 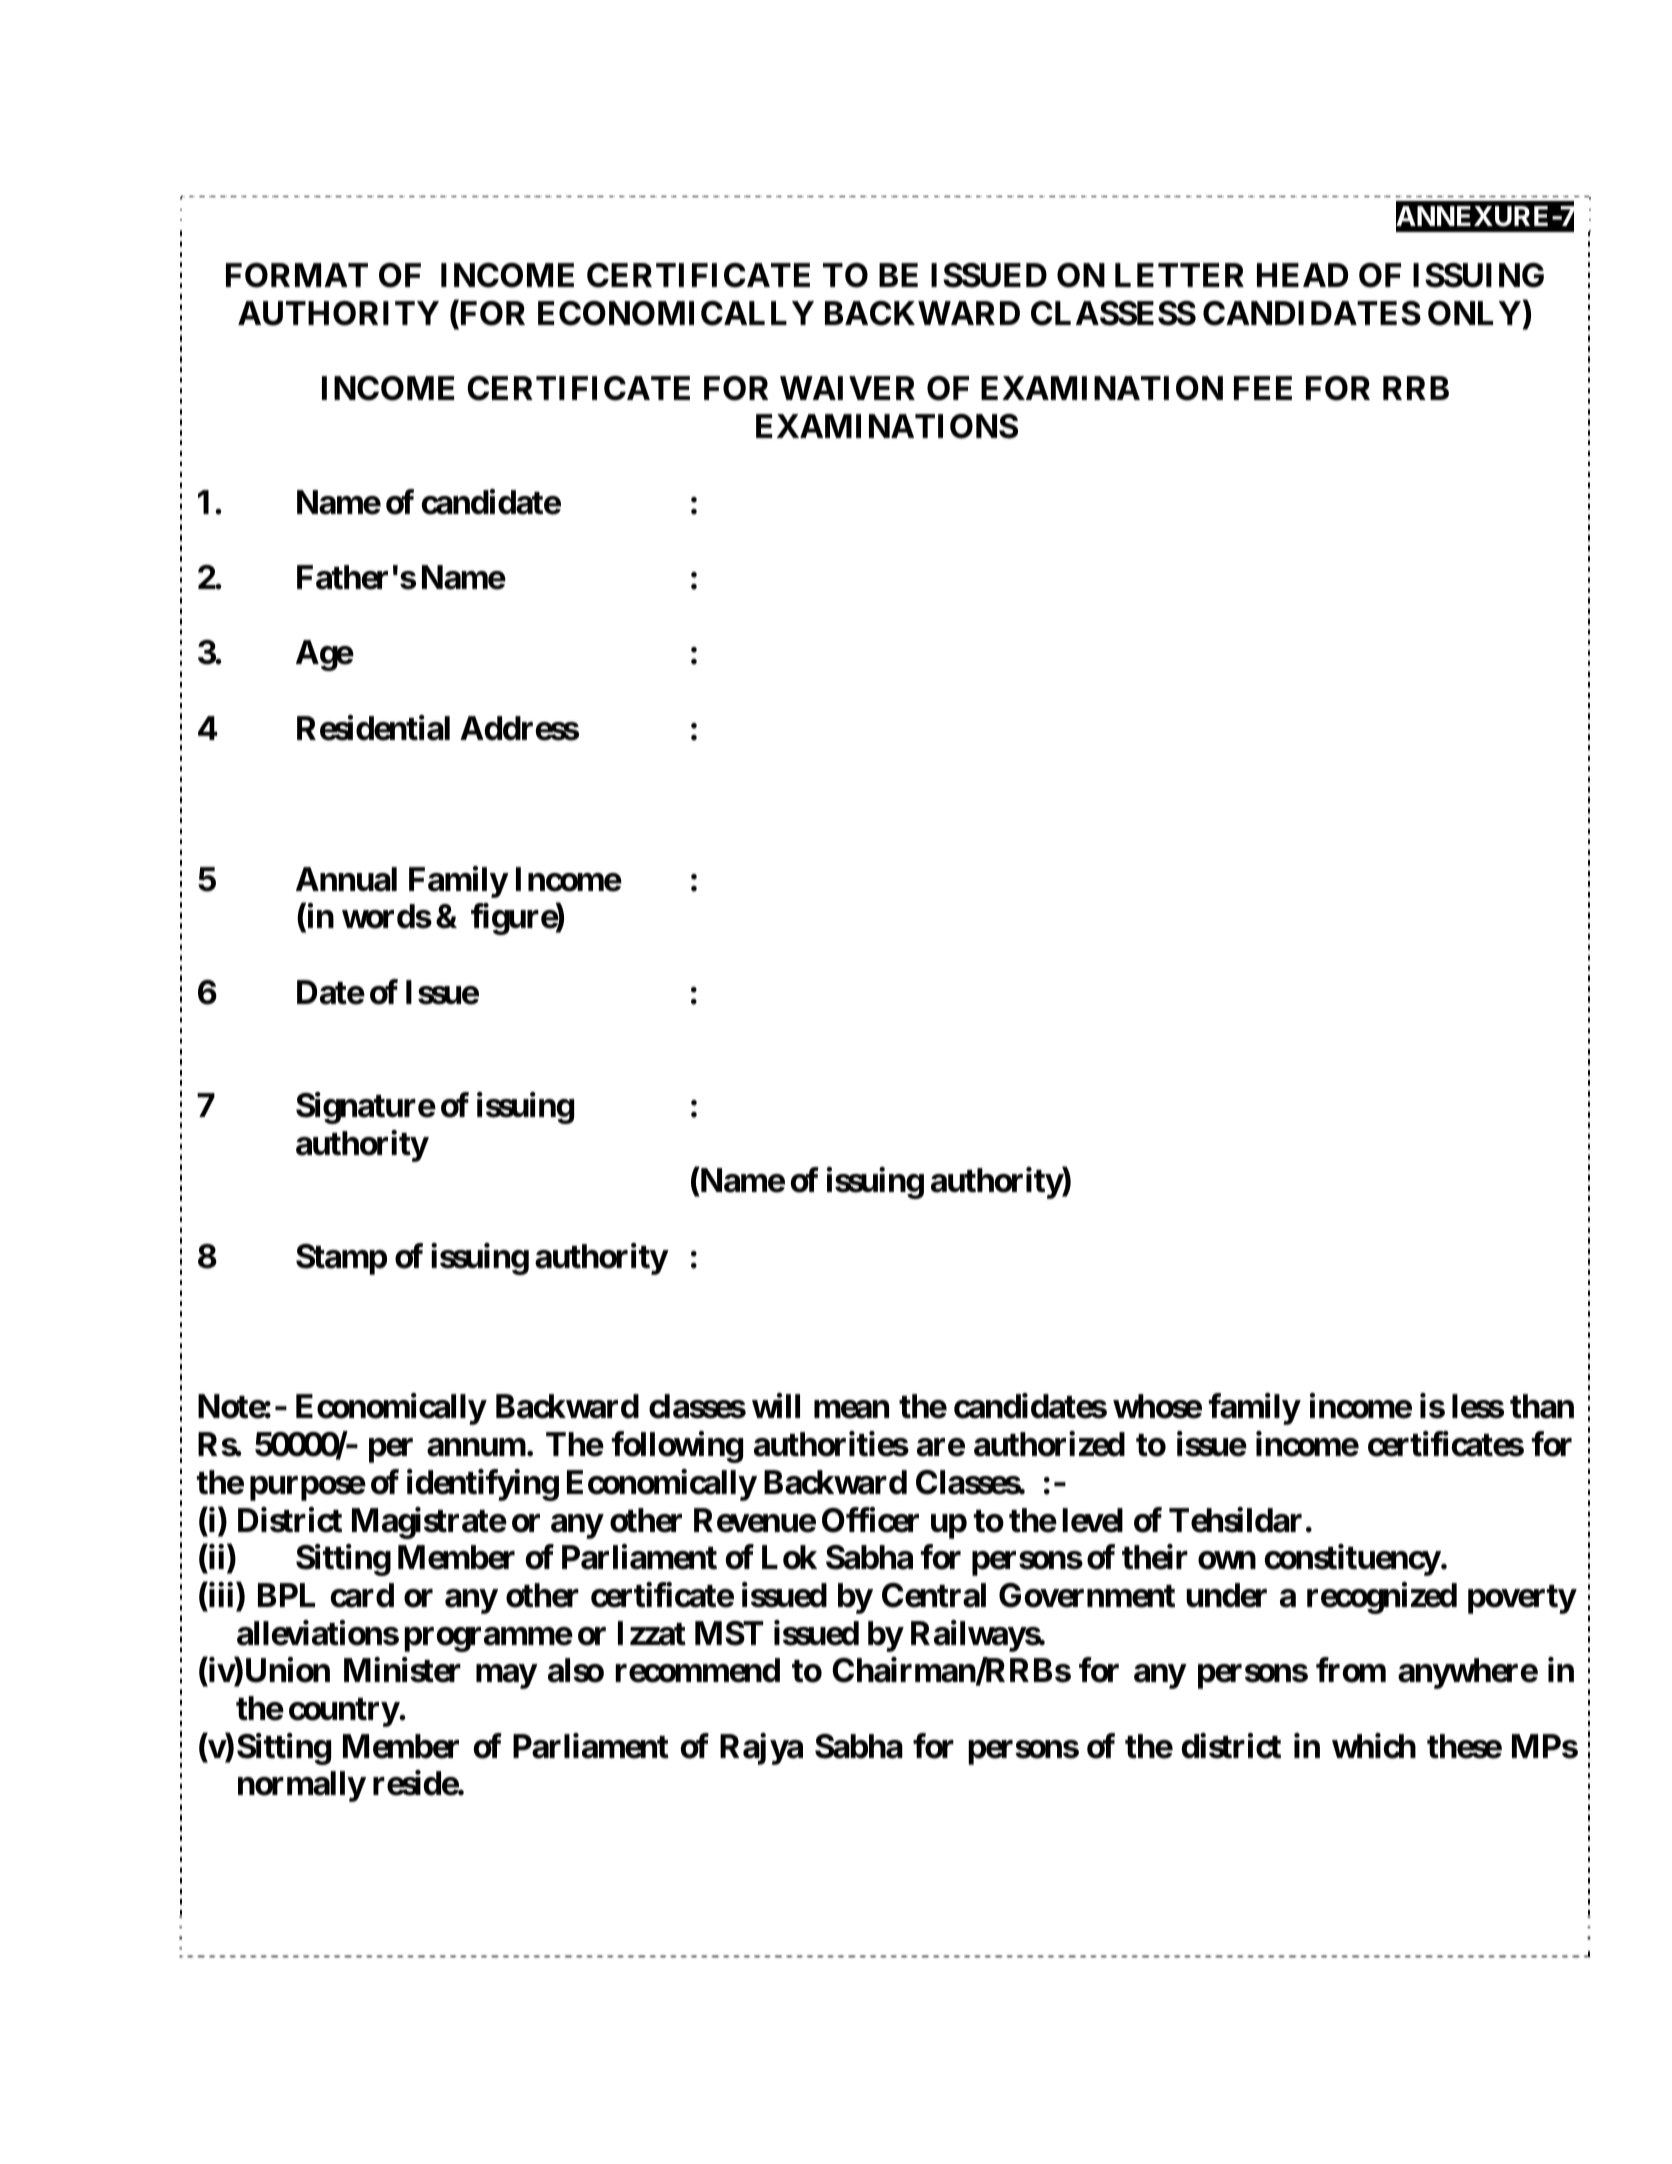 I want to click on Annual, so click(x=346, y=879).
